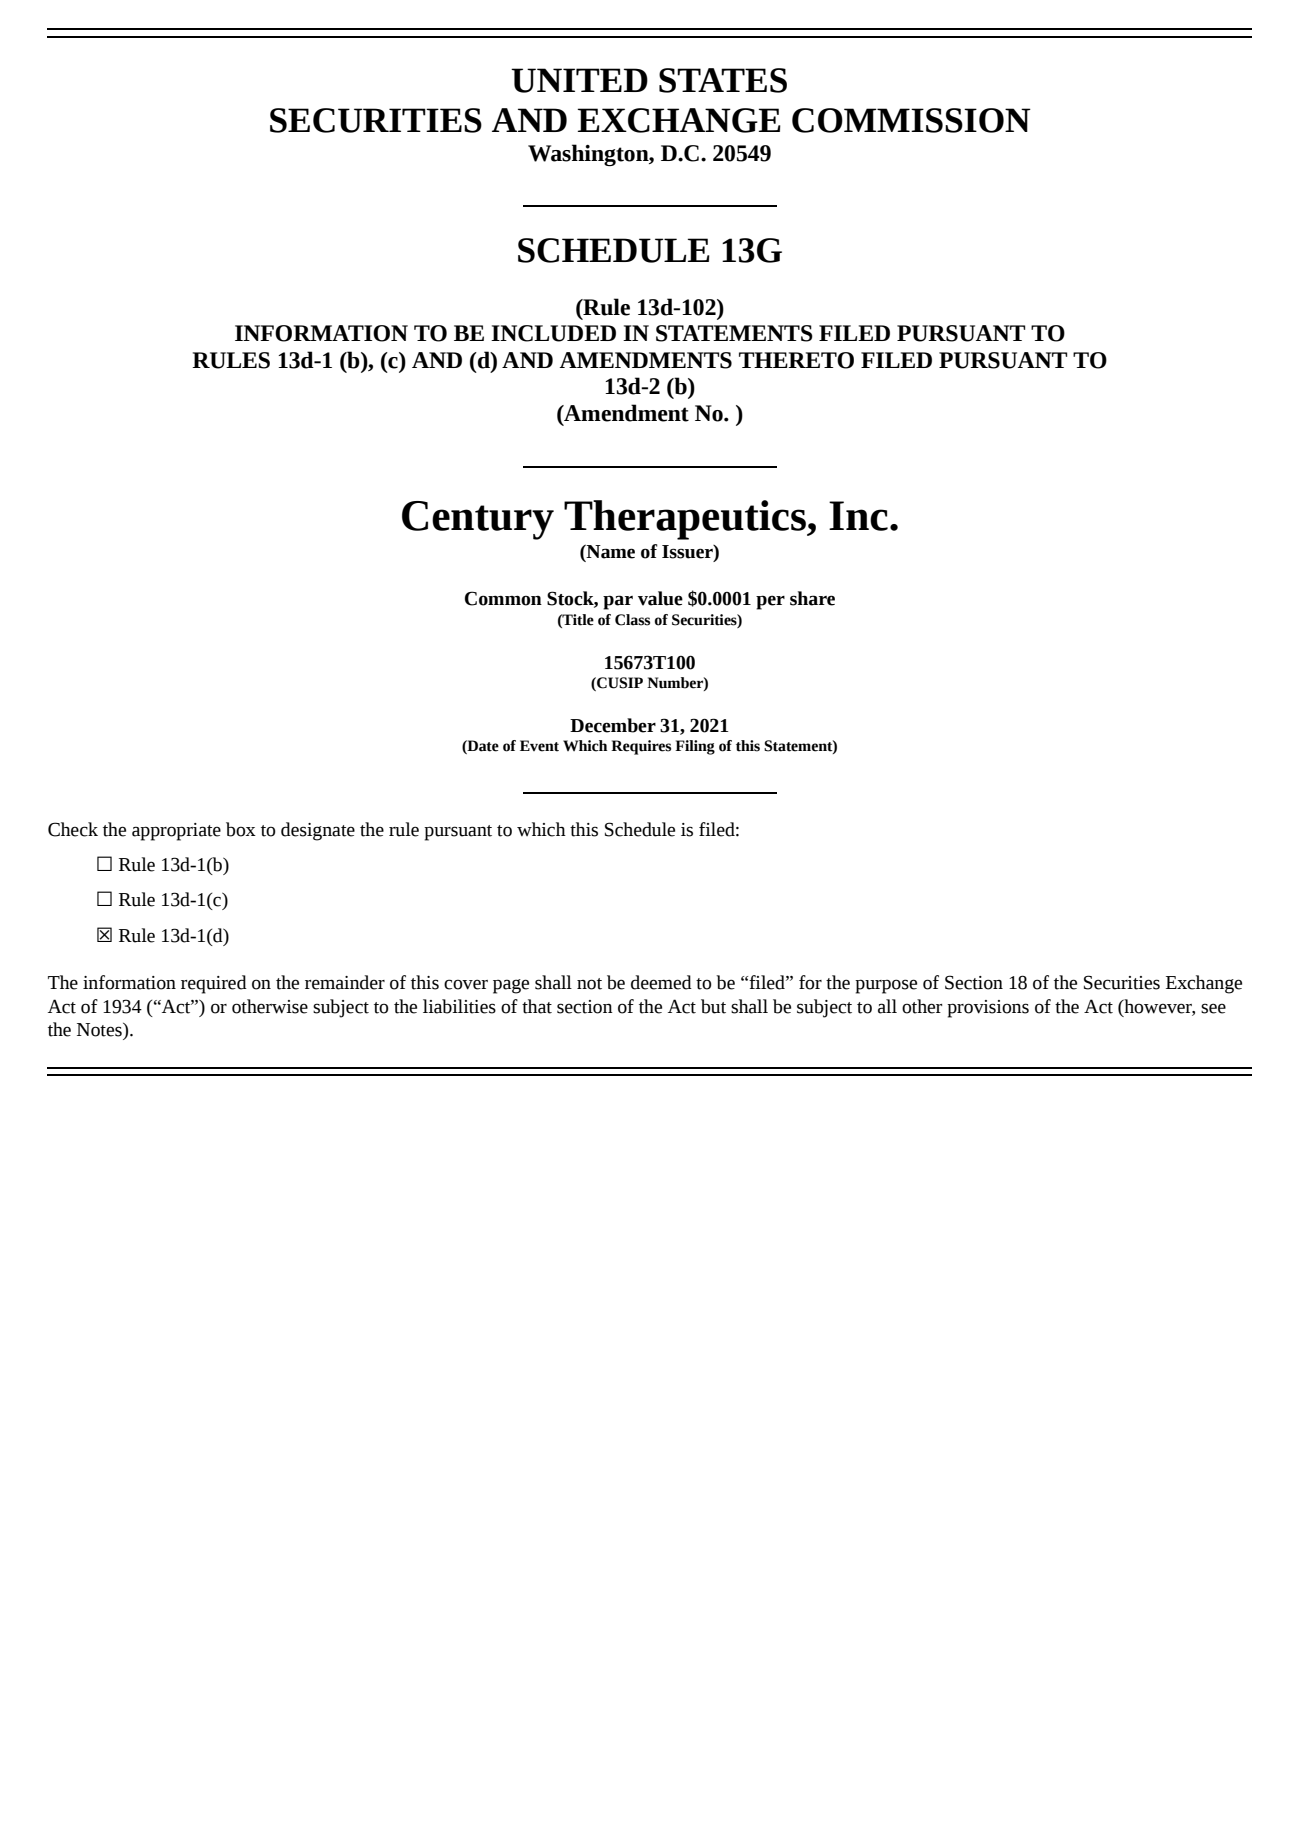 The height and width of the document is (1840, 1301). Describe the element at coordinates (723, 80) in the document. I see `STATES` at that location.
